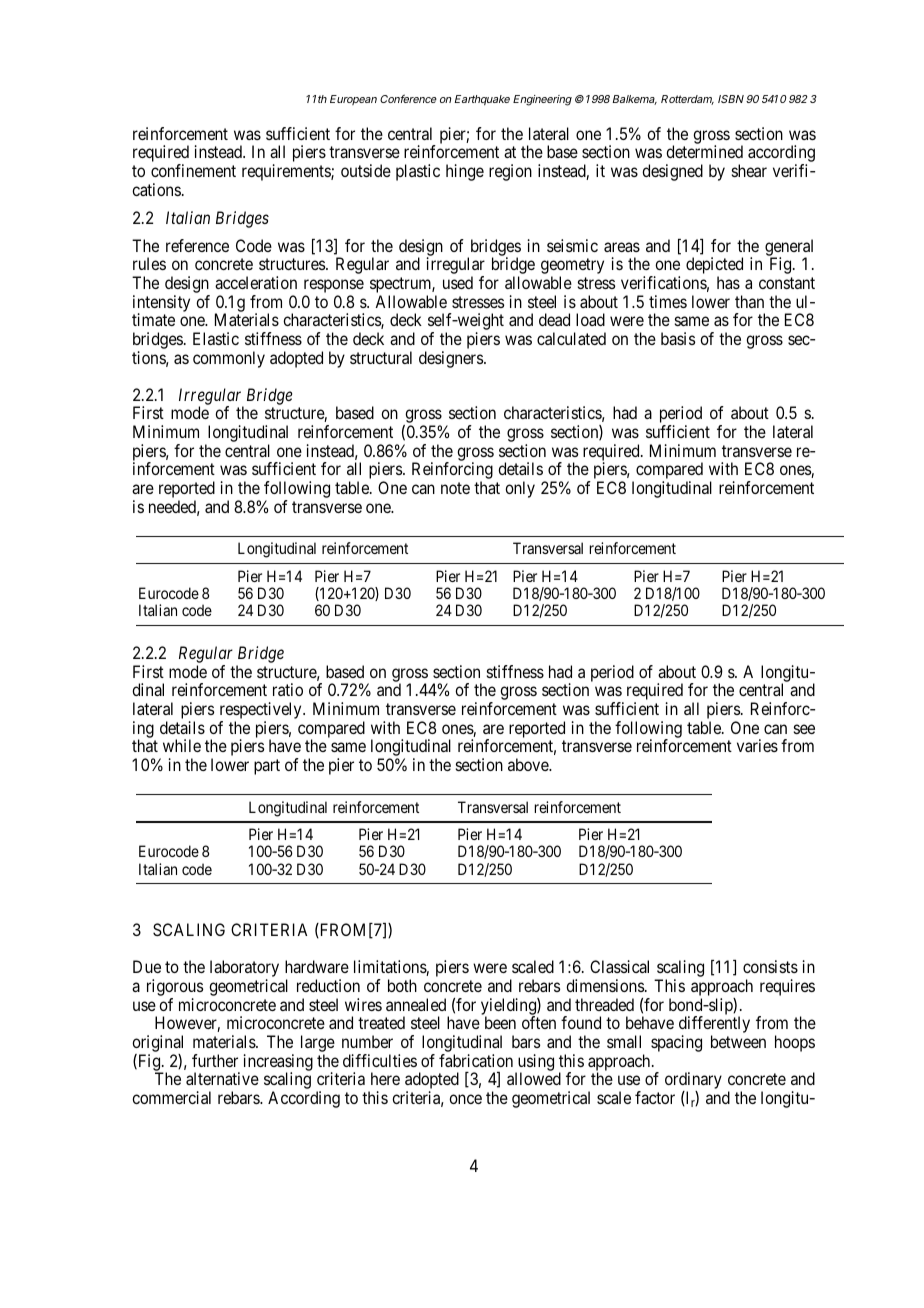 The image size is (924, 1308). What do you see at coordinates (402, 985) in the document?
I see `both` at bounding box center [402, 985].
